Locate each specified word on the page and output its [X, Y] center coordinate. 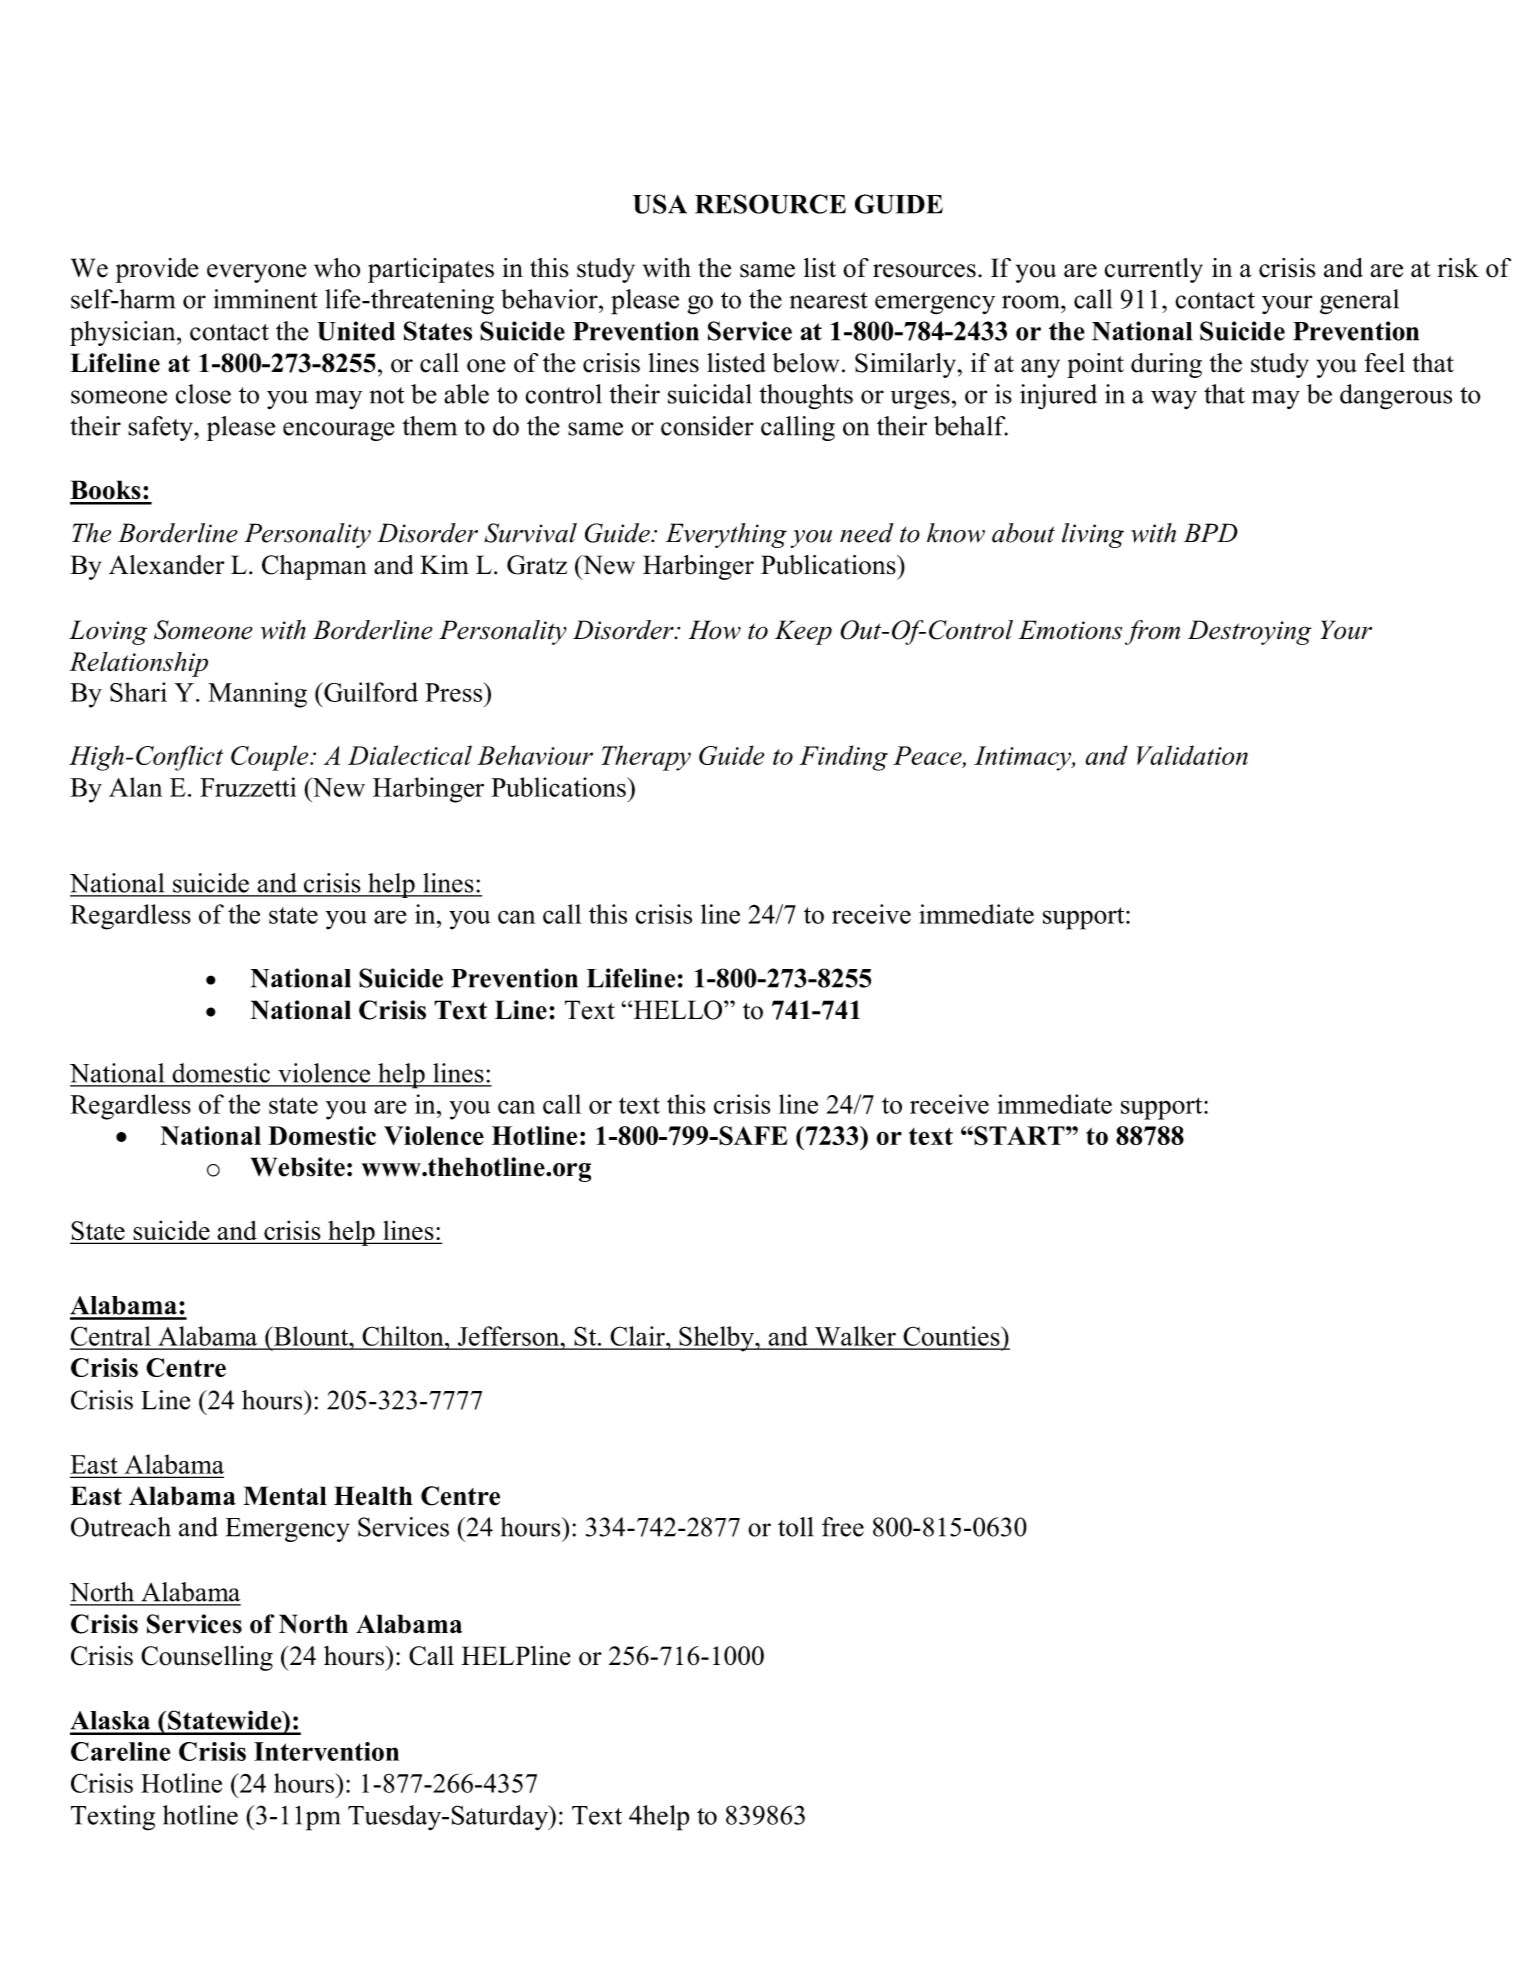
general [1359, 302]
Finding [844, 758]
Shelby [716, 1339]
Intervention [326, 1751]
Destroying [1250, 632]
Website [297, 1167]
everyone [257, 273]
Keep [803, 632]
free [843, 1527]
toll [796, 1527]
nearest [829, 300]
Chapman [314, 567]
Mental [285, 1496]
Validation [1192, 755]
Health [373, 1496]
